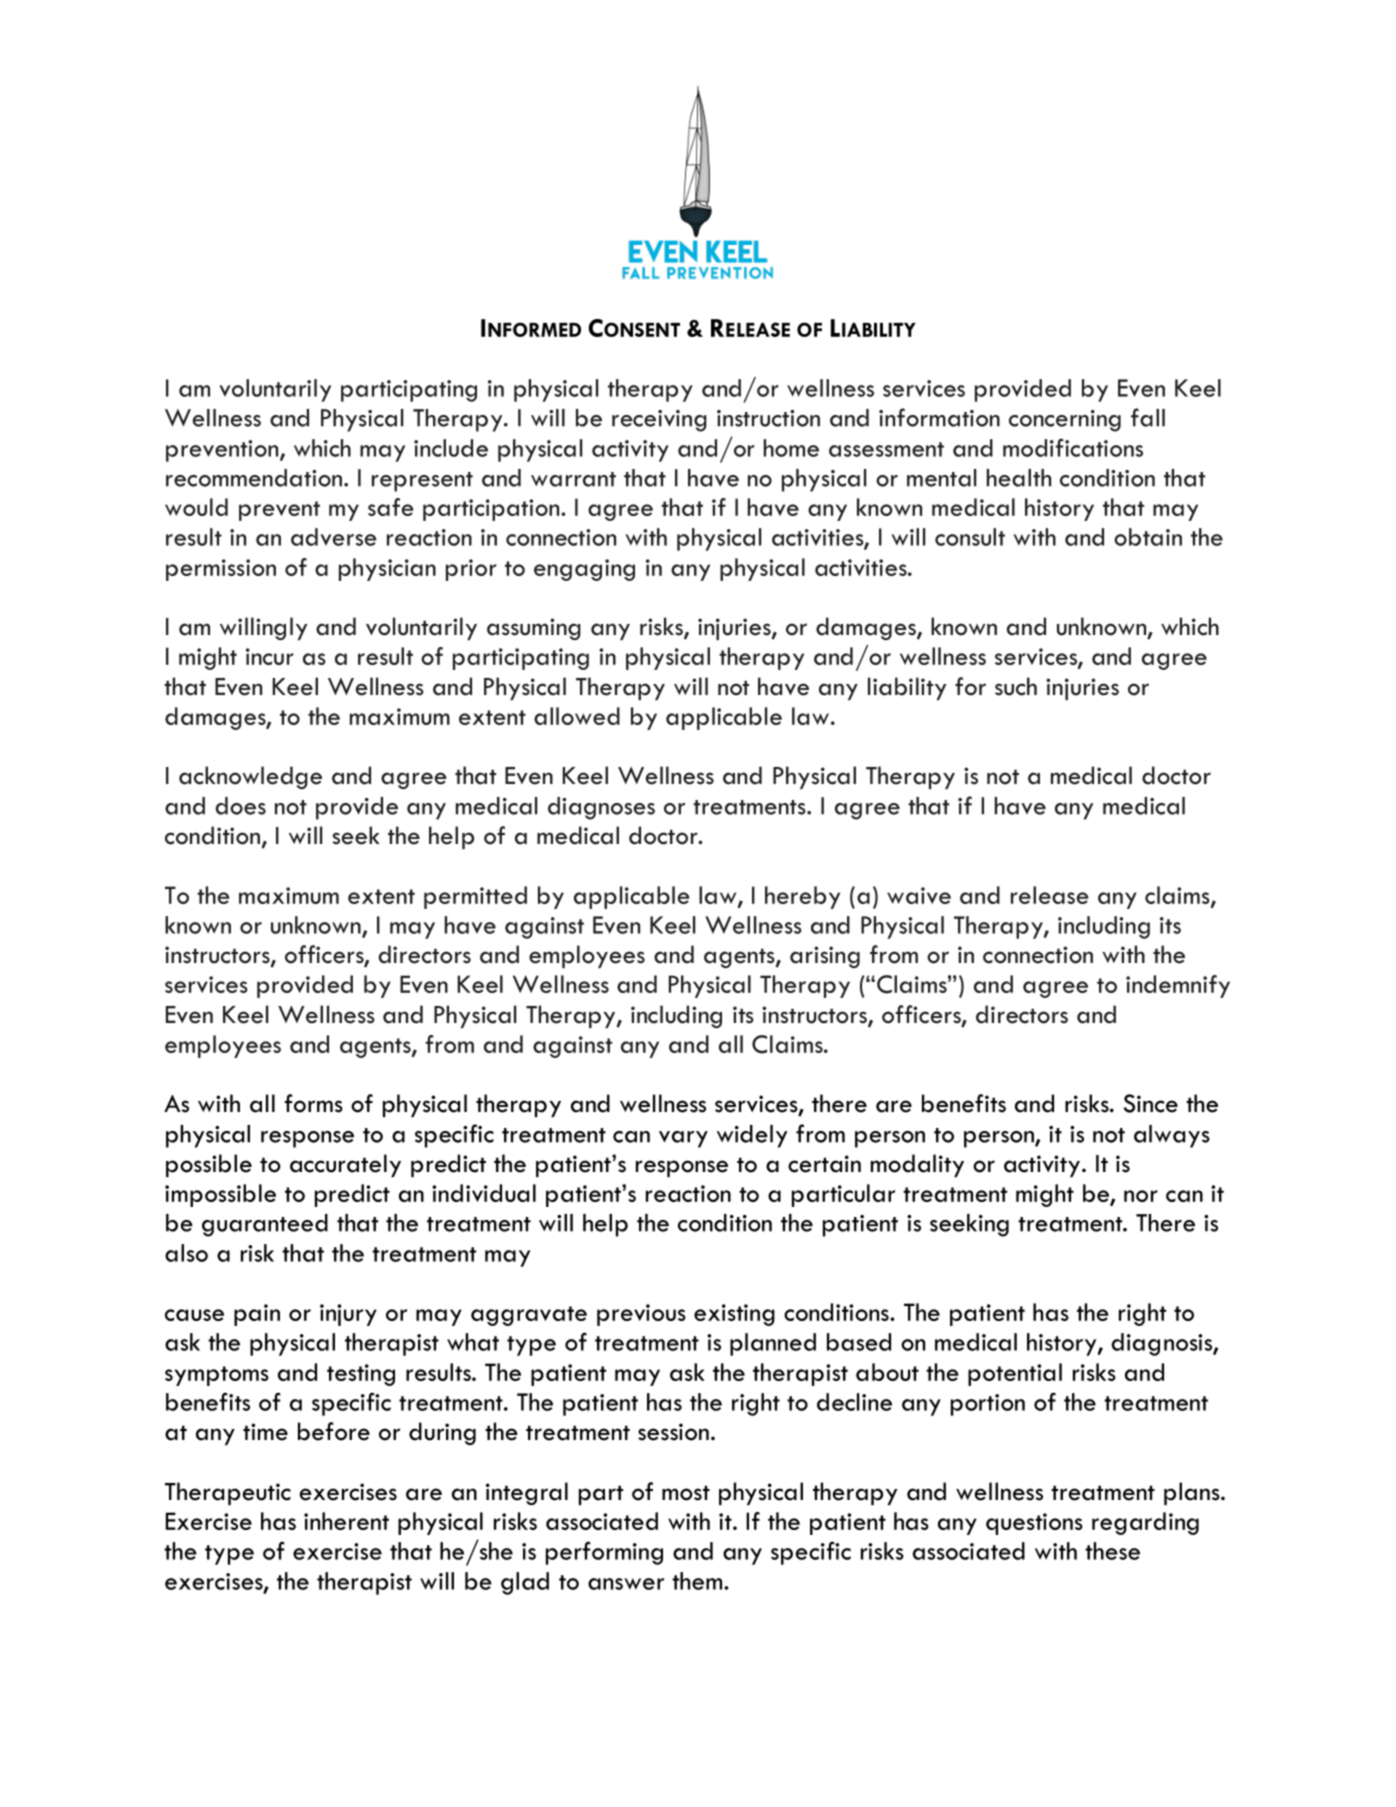 The height and width of the page is (1807, 1396). What do you see at coordinates (1016, 686) in the page?
I see `such` at bounding box center [1016, 686].
